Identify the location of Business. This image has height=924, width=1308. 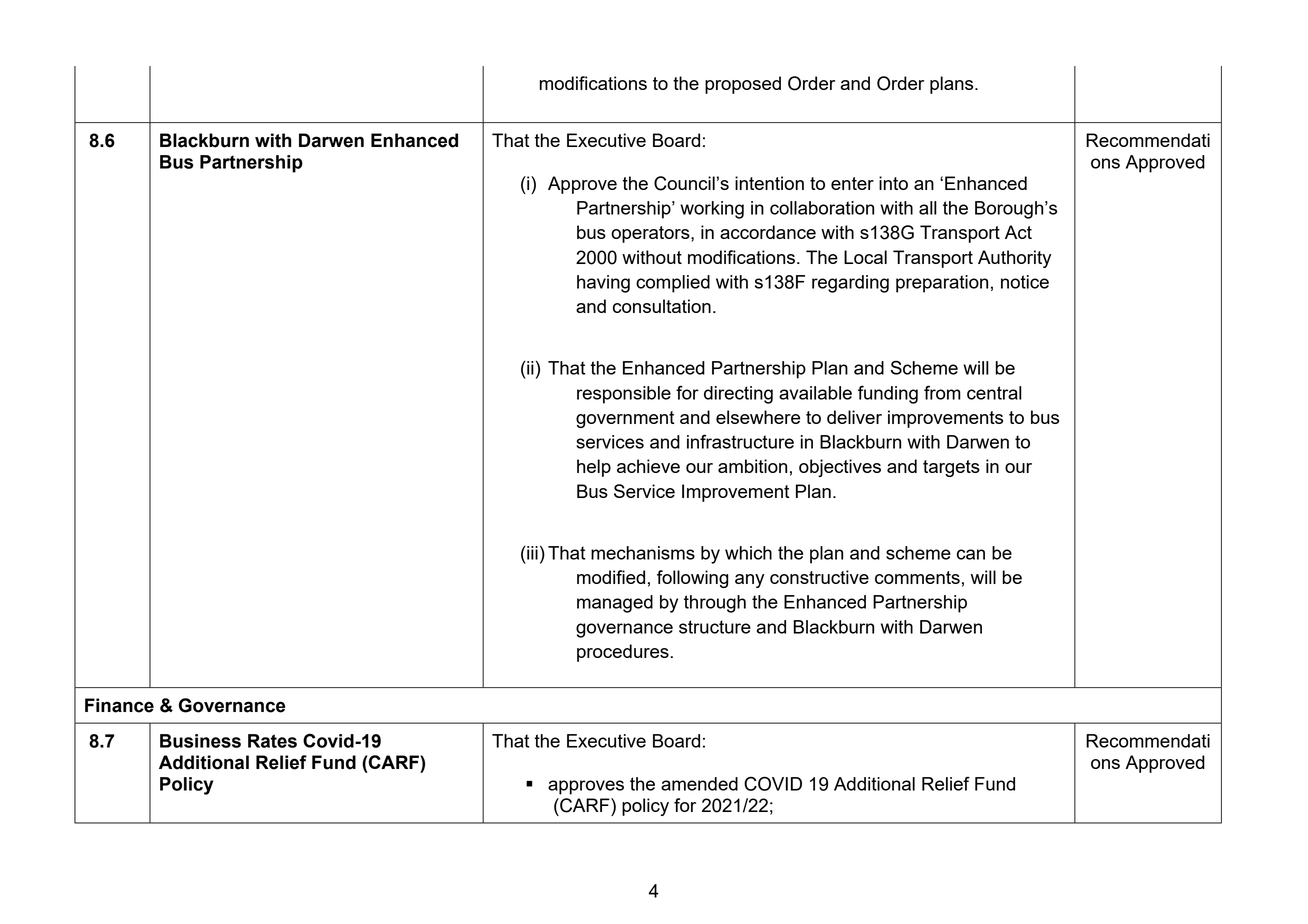
(200, 741).
